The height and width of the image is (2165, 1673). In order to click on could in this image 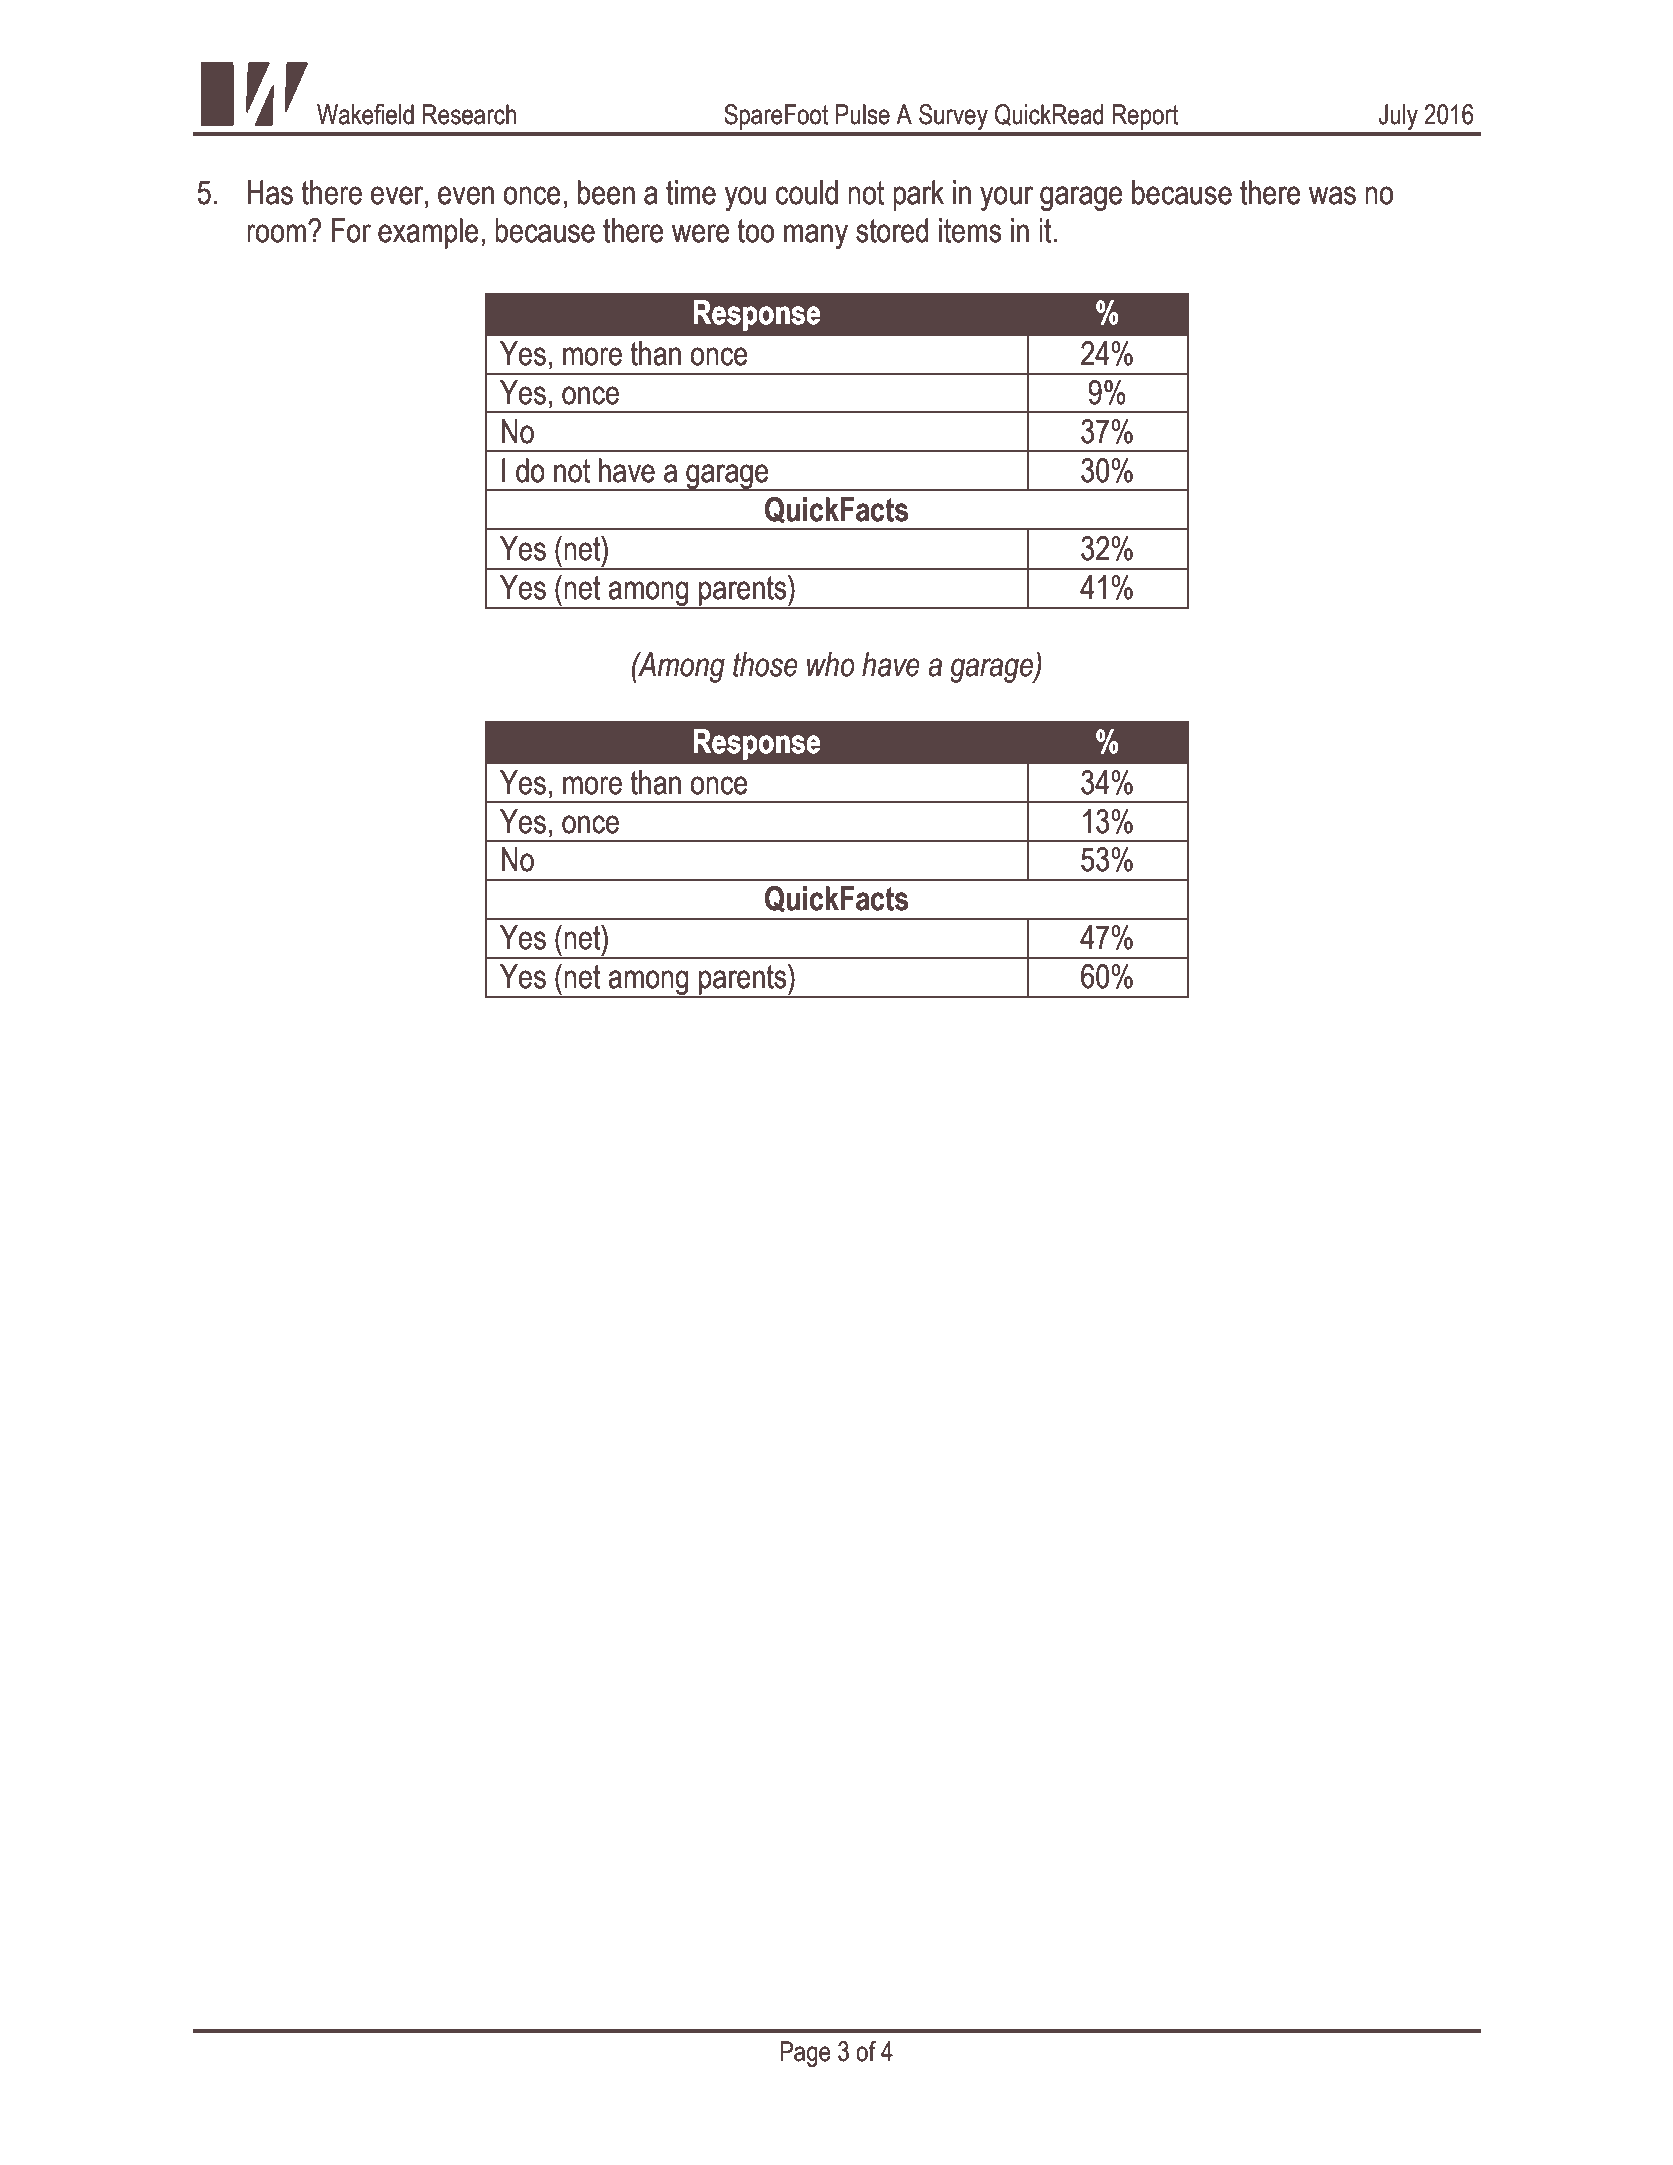, I will do `click(807, 192)`.
